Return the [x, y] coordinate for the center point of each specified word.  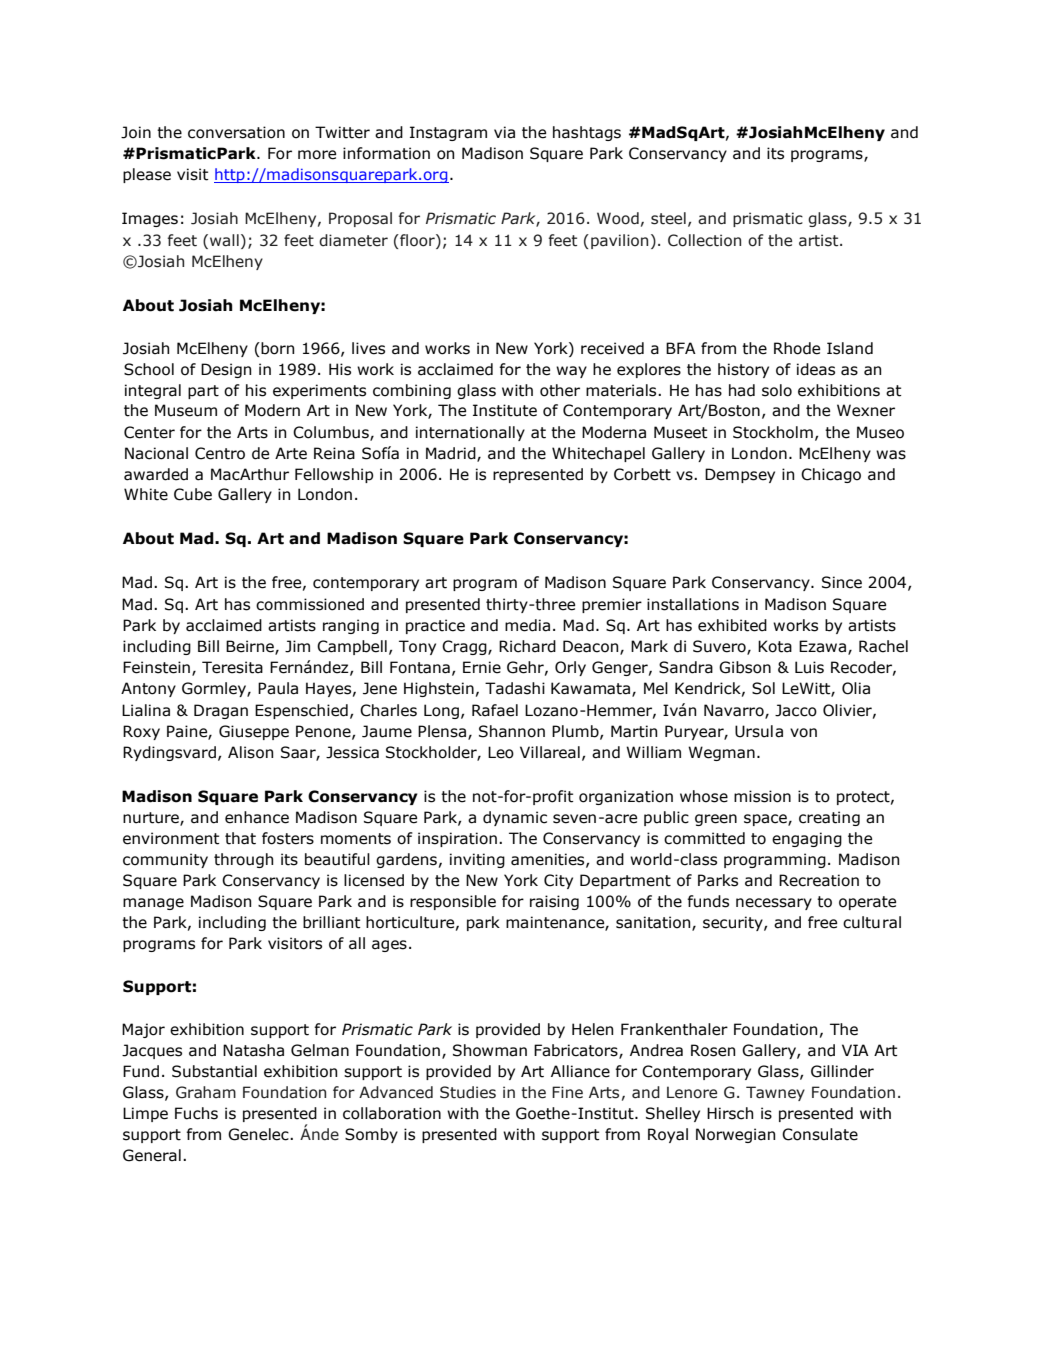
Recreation [819, 880]
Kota [775, 646]
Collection [704, 240]
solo [777, 390]
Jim [297, 646]
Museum [186, 410]
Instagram [448, 133]
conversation [236, 132]
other [560, 390]
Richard [527, 646]
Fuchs [196, 1113]
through [243, 860]
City [558, 881]
